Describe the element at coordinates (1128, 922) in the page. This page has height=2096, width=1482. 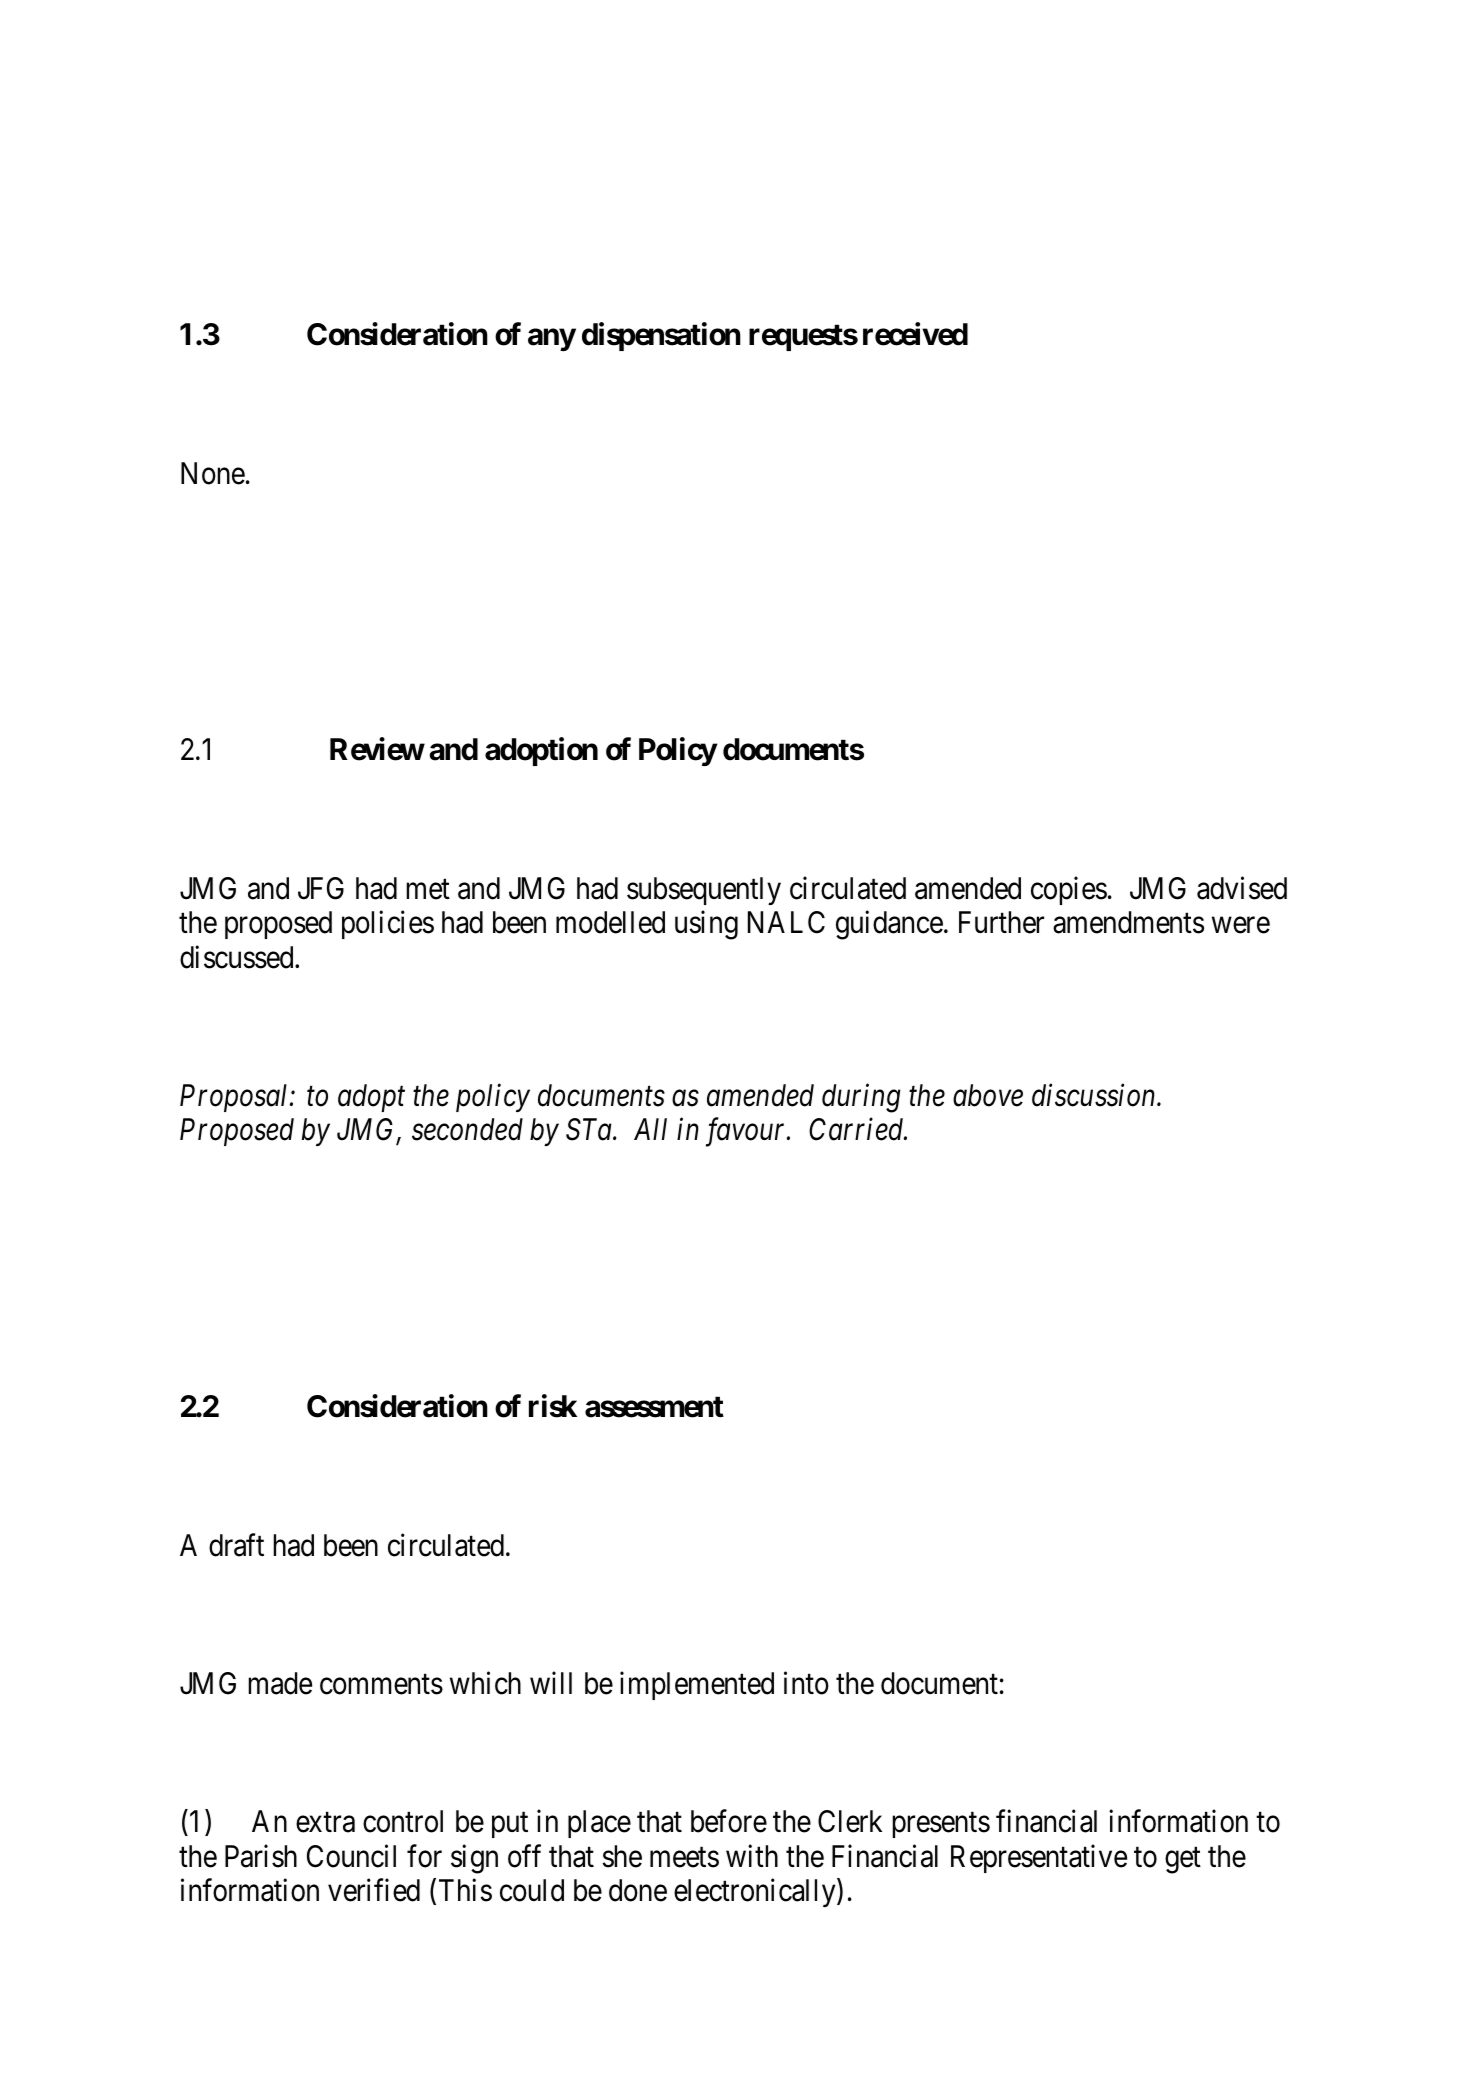
I see `amendments` at that location.
